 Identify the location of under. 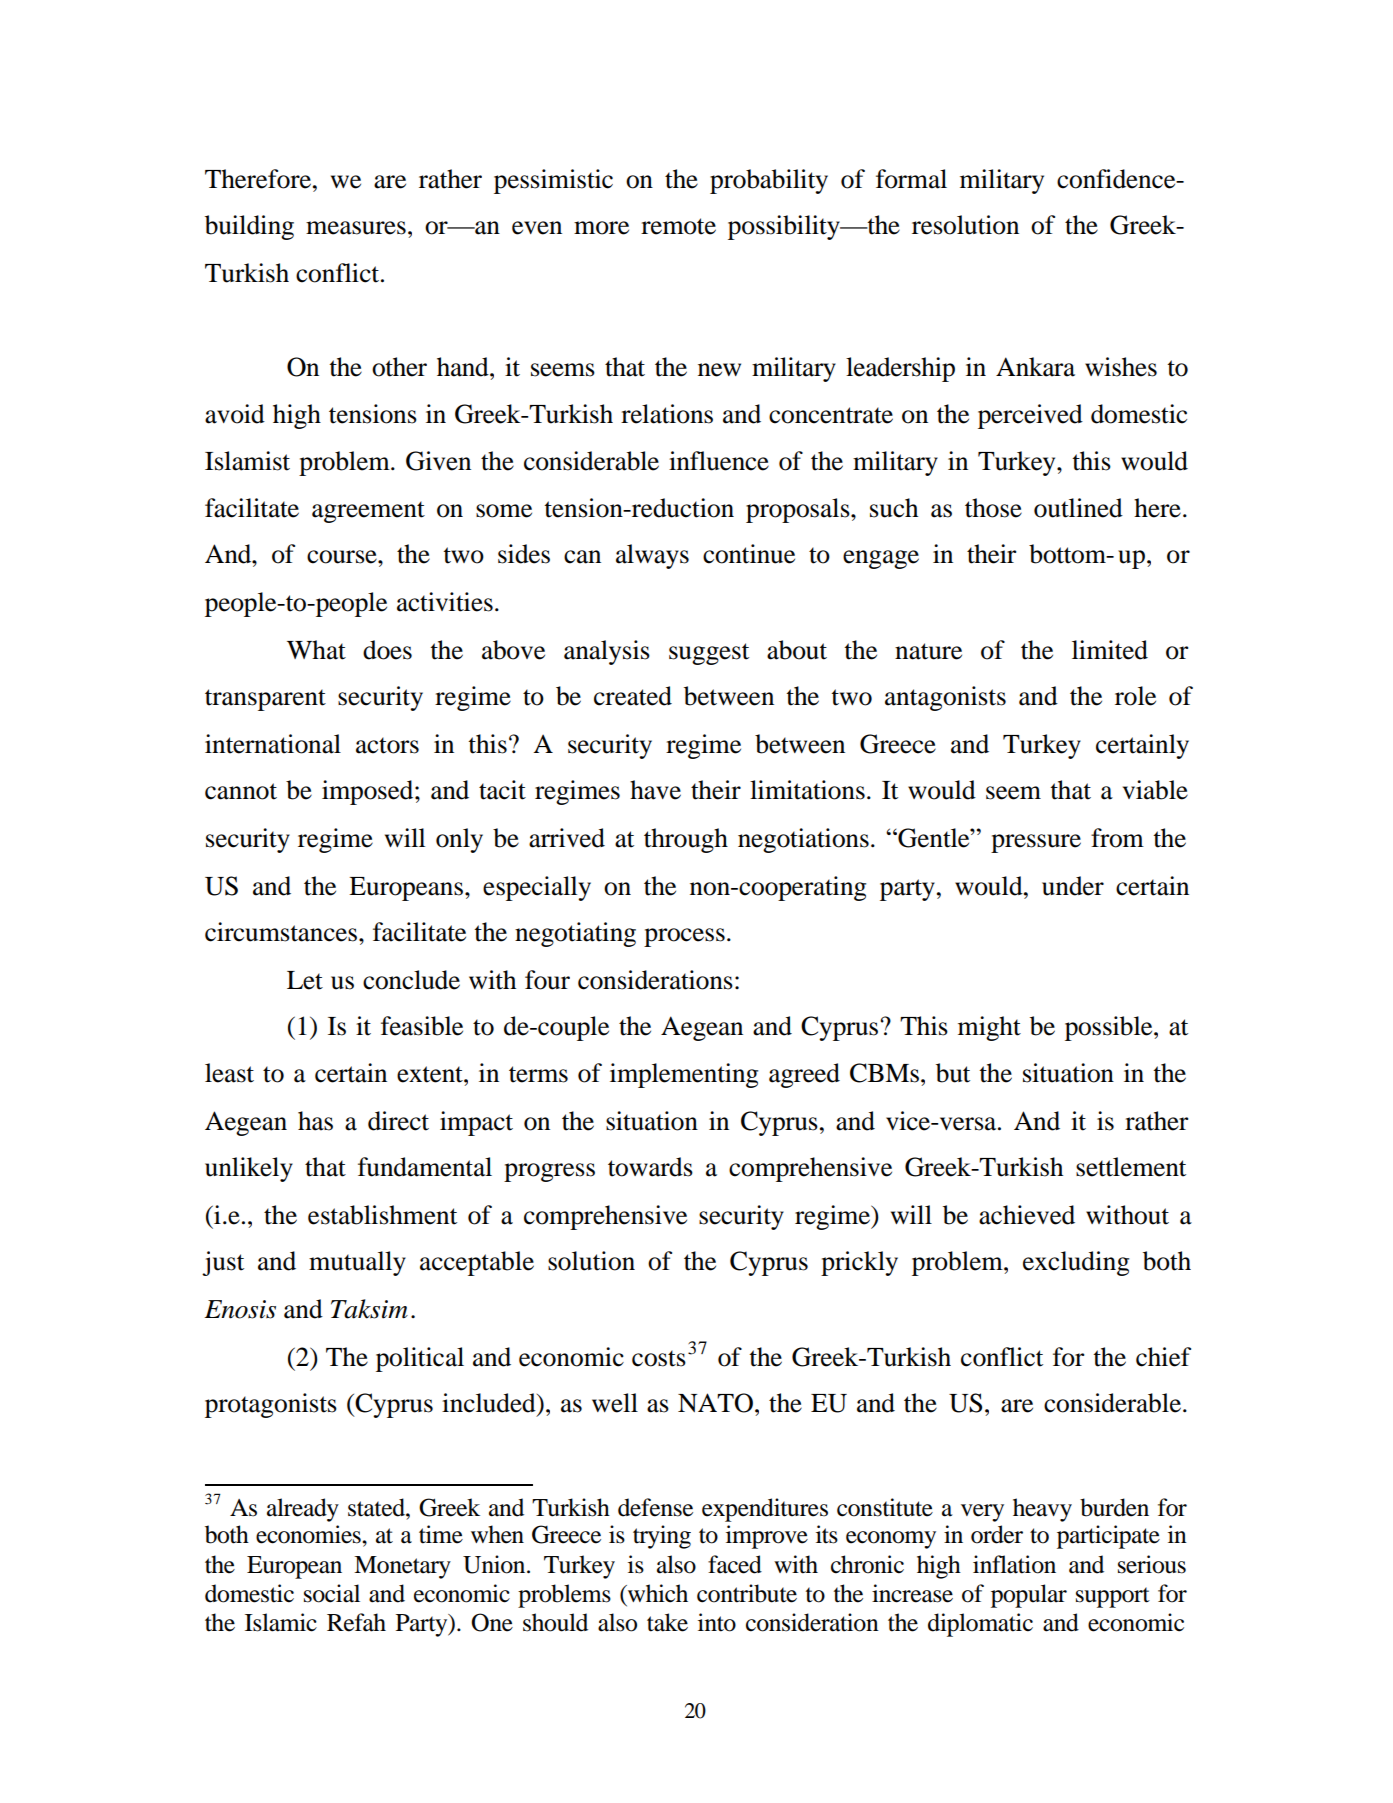
(1073, 886).
